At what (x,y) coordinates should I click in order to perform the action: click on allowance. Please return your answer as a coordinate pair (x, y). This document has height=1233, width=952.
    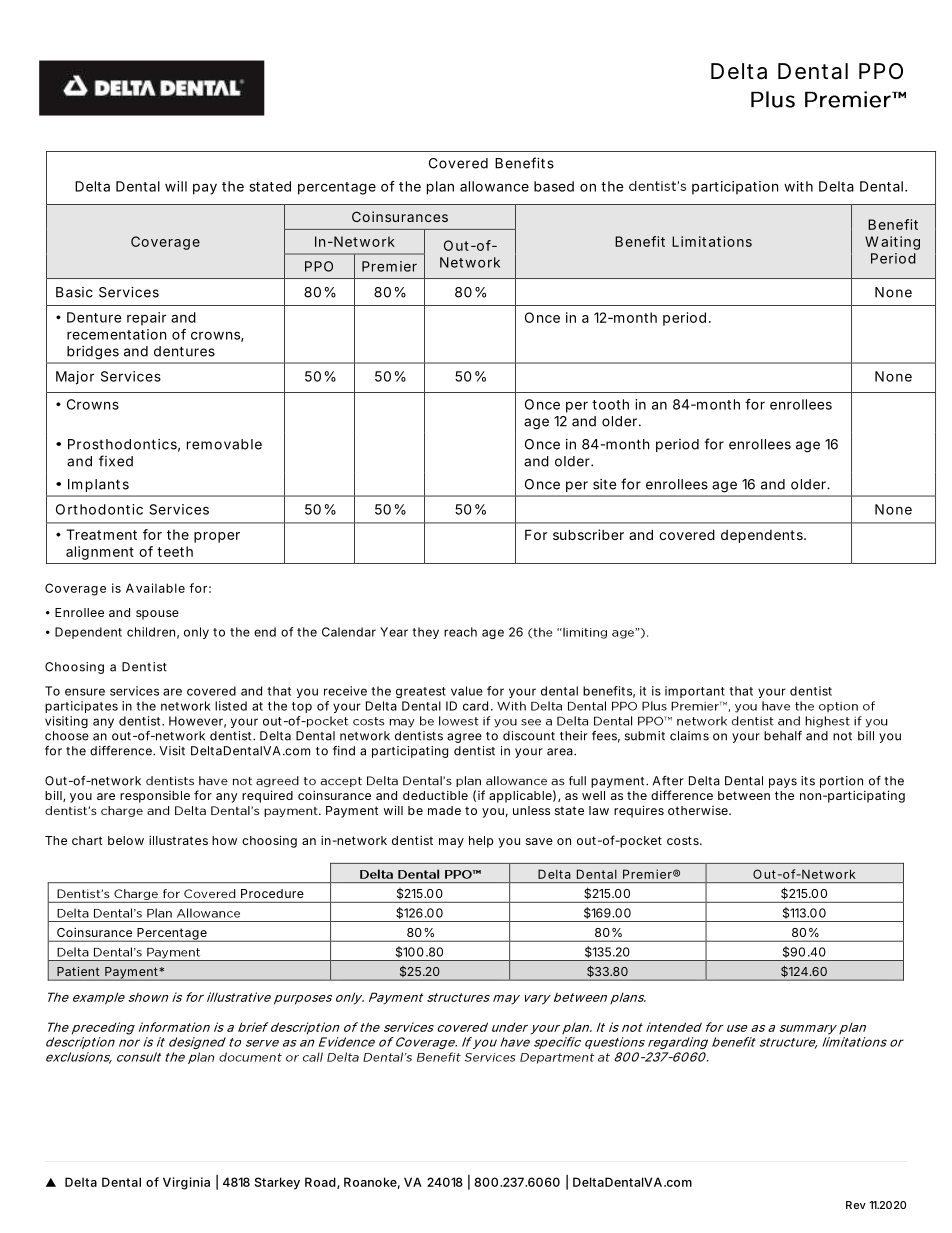
    Looking at the image, I should click on (494, 186).
